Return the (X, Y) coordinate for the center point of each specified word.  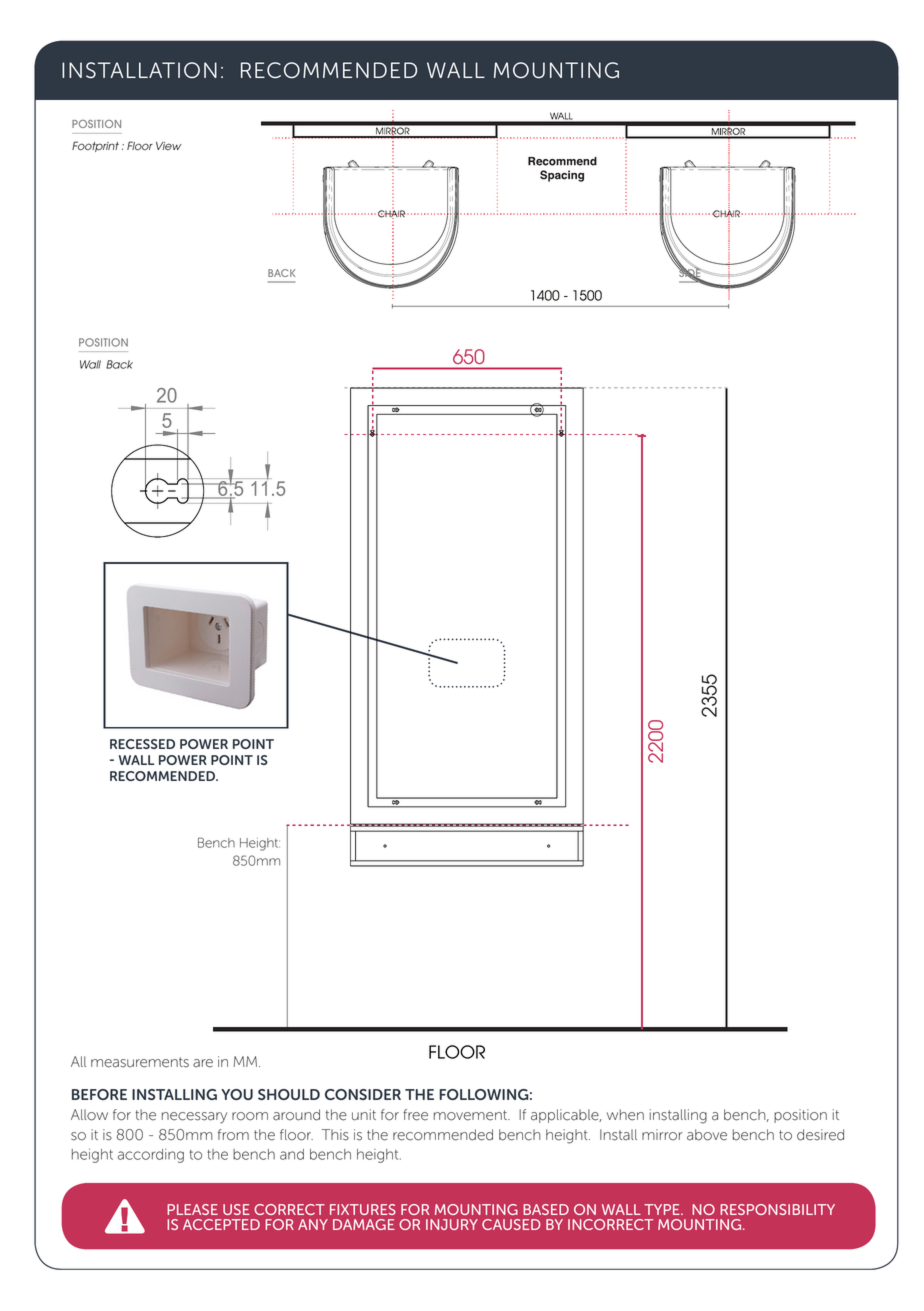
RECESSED (142, 744)
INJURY (452, 1224)
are (203, 1063)
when (625, 1115)
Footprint (95, 146)
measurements (140, 1062)
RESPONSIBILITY (777, 1209)
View (168, 146)
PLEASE (192, 1209)
